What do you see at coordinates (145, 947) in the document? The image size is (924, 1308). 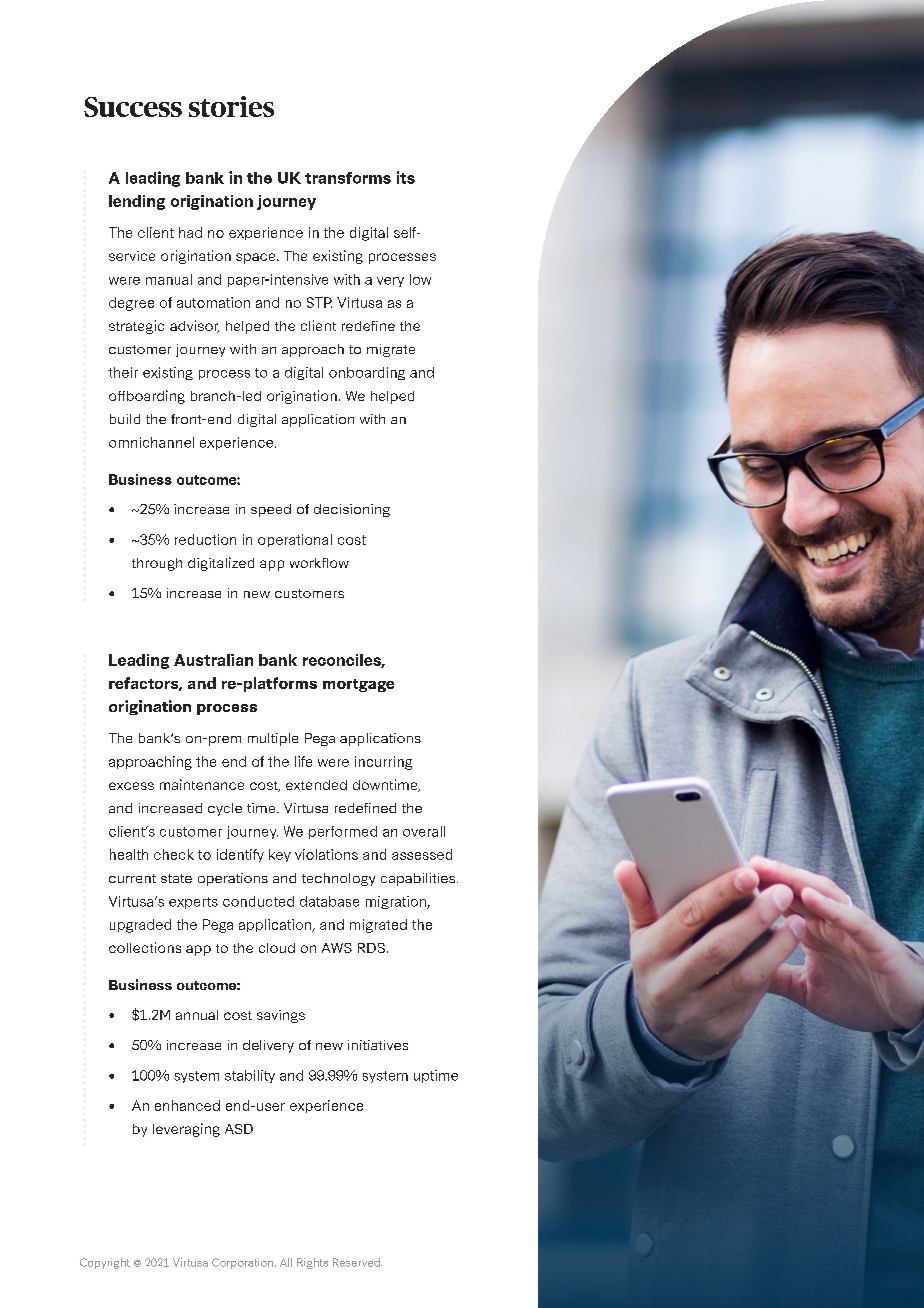 I see `collections` at bounding box center [145, 947].
